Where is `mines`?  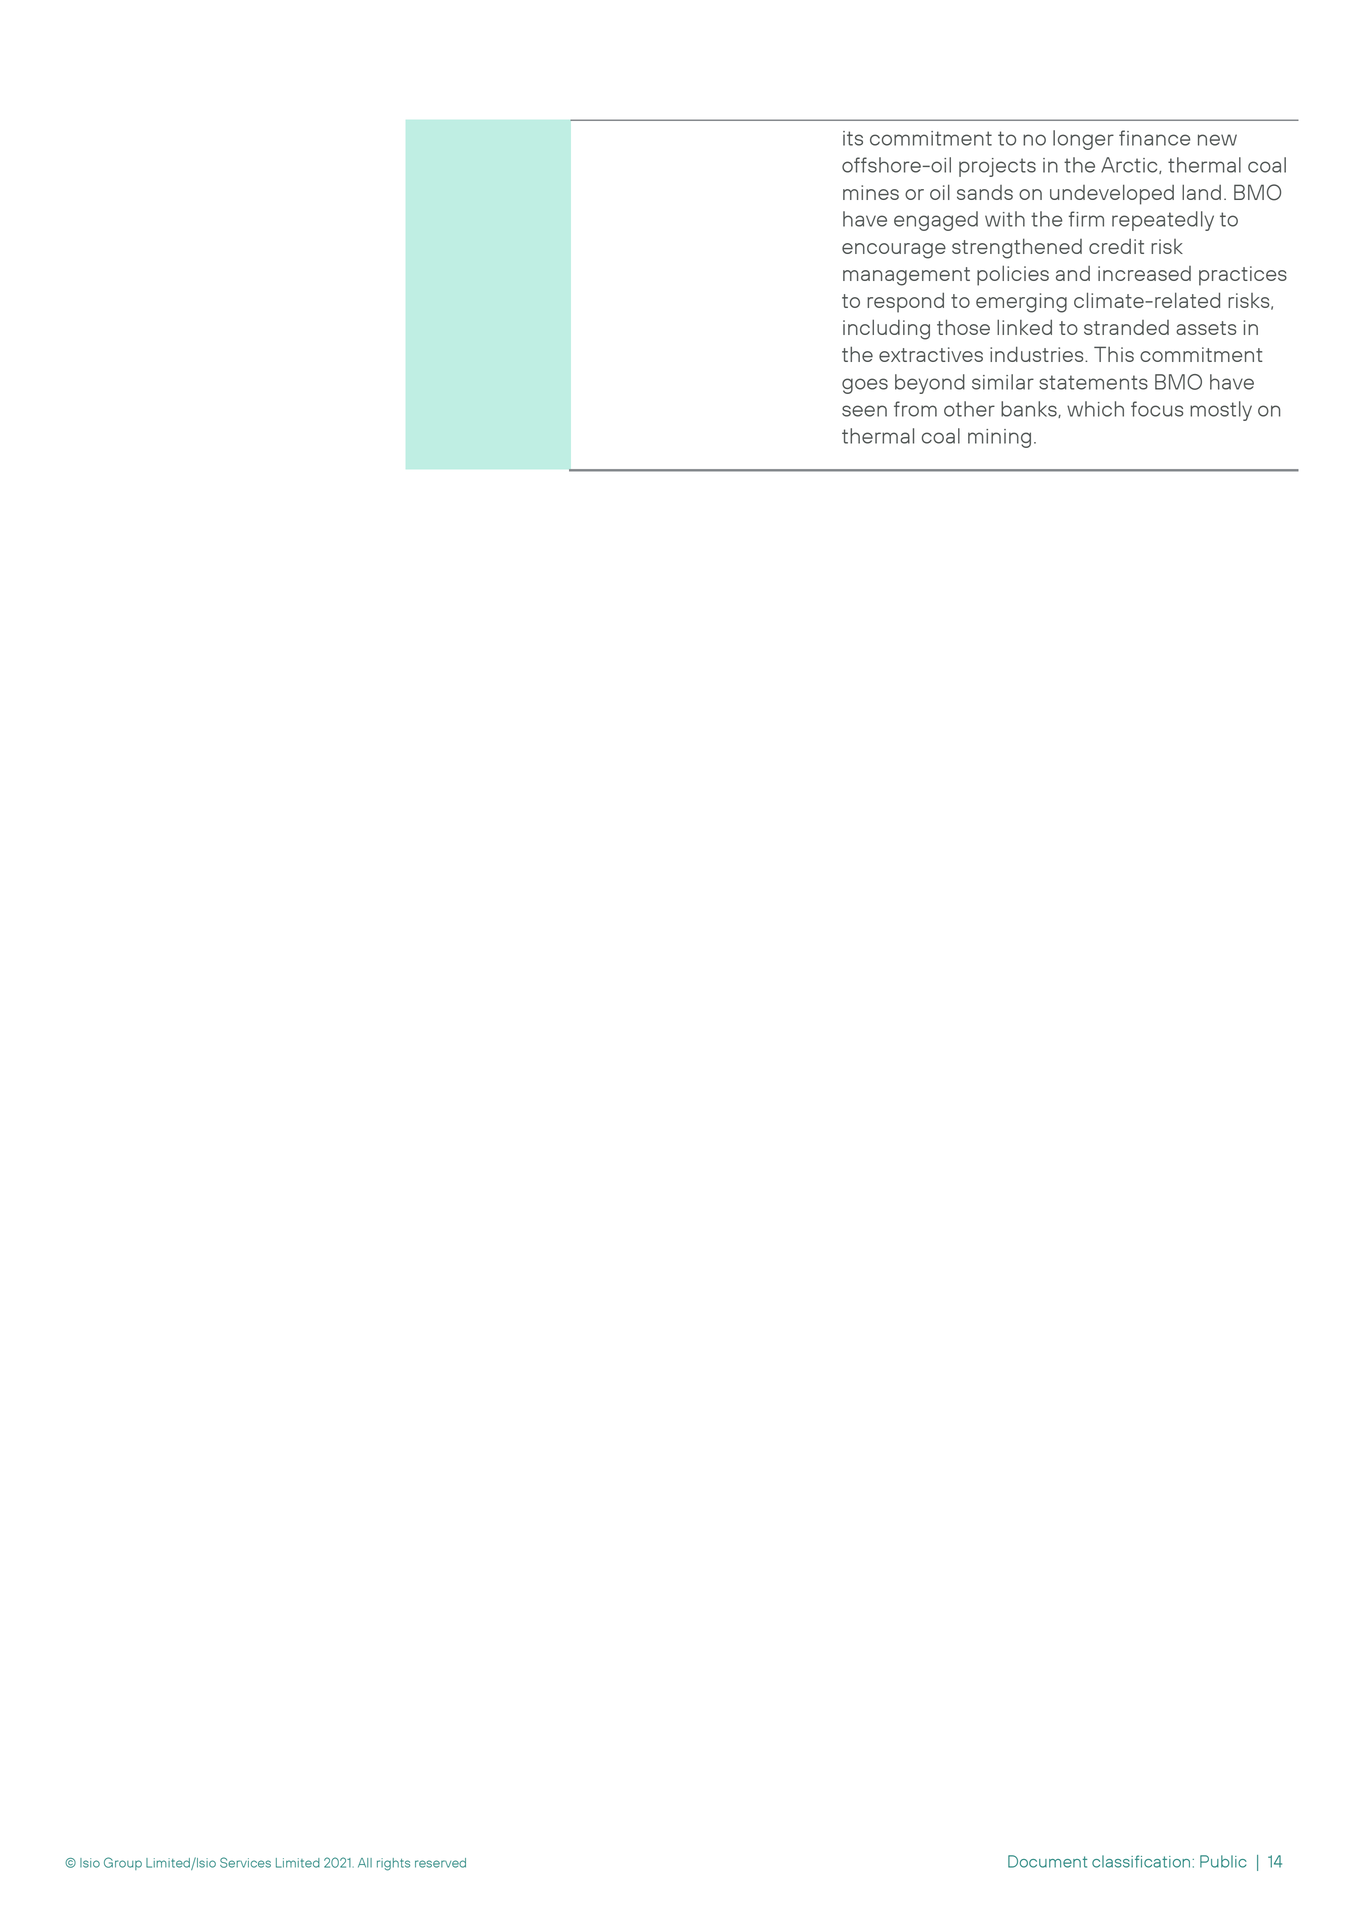 mines is located at coordinates (871, 192).
